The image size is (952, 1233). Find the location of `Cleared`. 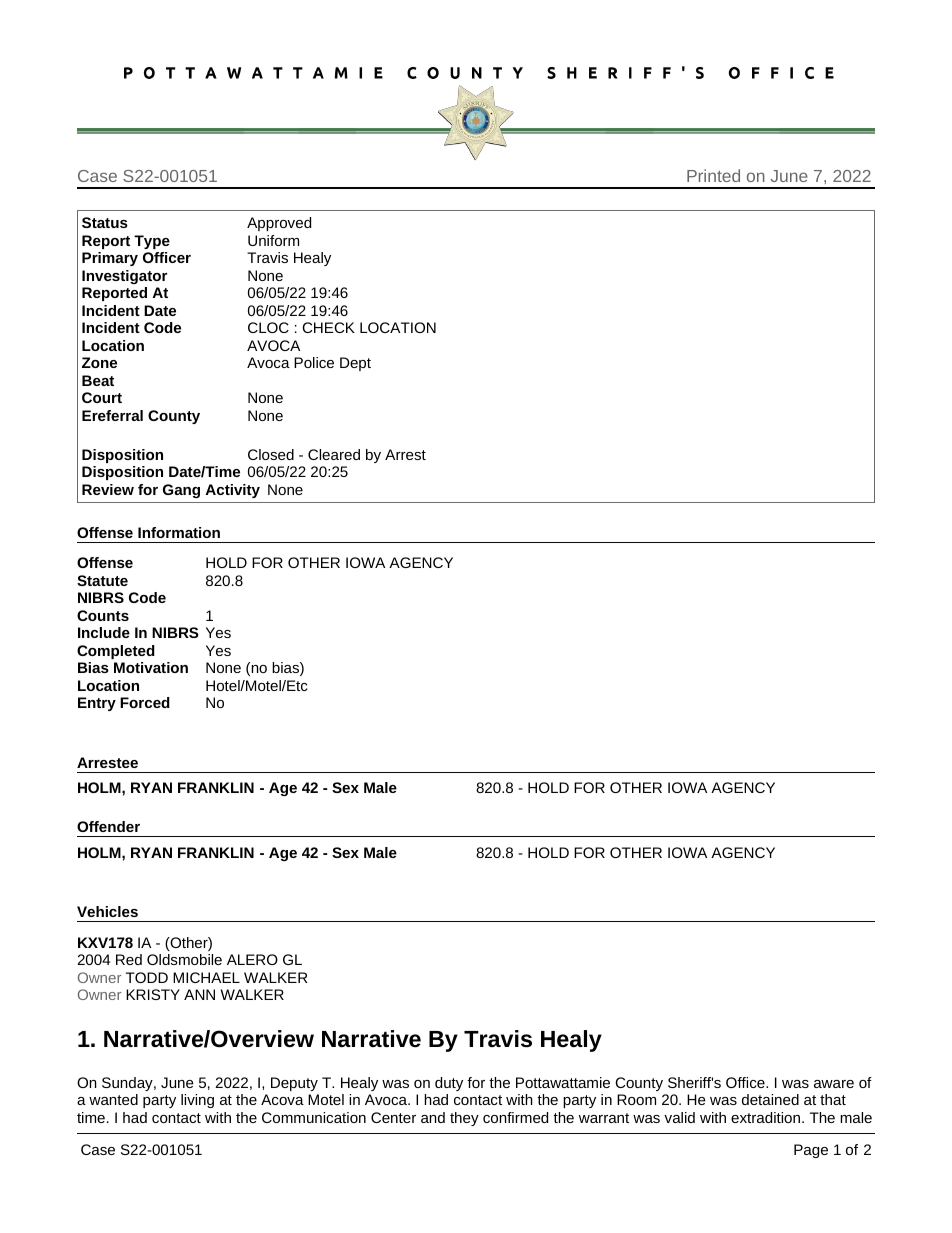

Cleared is located at coordinates (334, 454).
